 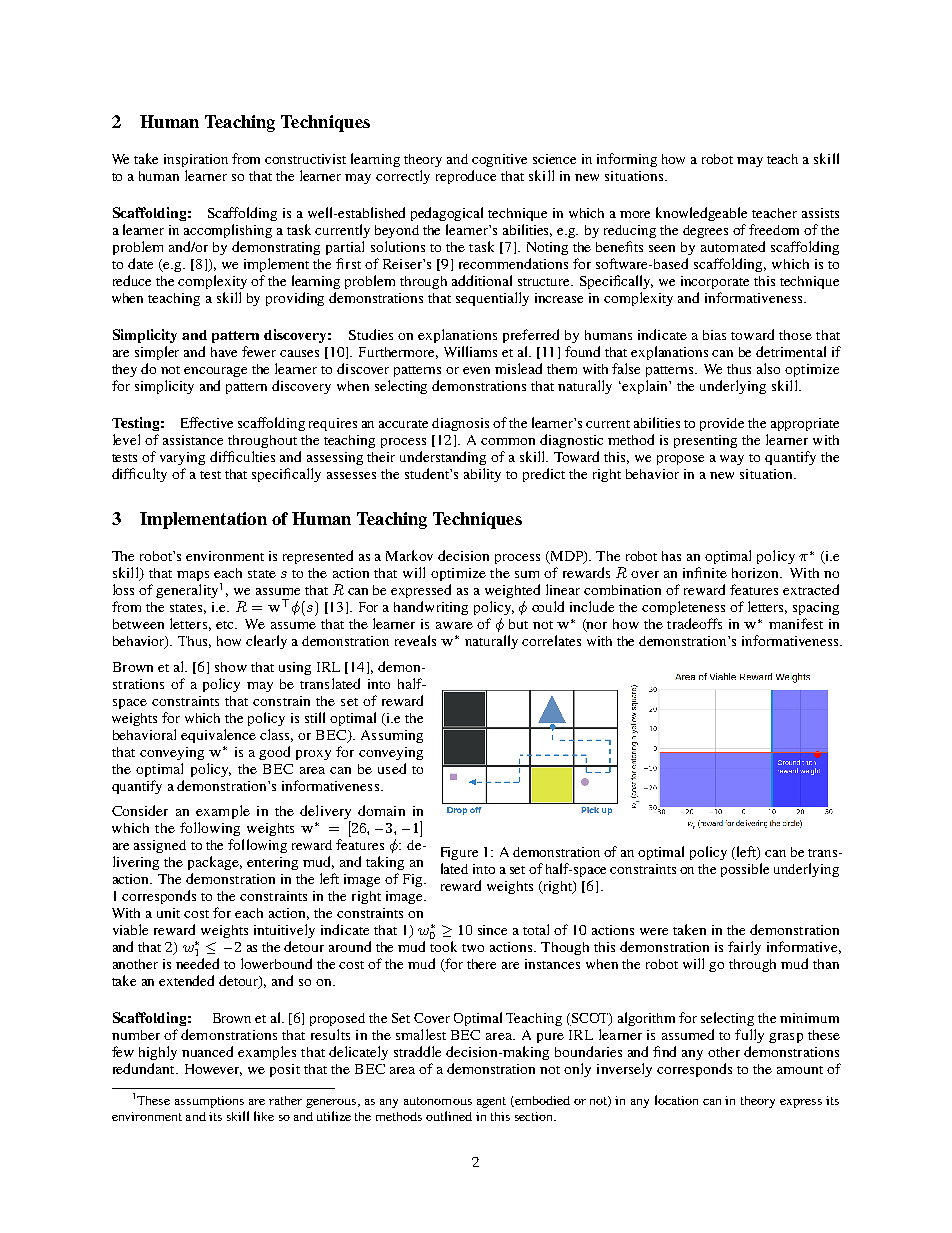 What do you see at coordinates (701, 214) in the screenshot?
I see `knowledgeable` at bounding box center [701, 214].
